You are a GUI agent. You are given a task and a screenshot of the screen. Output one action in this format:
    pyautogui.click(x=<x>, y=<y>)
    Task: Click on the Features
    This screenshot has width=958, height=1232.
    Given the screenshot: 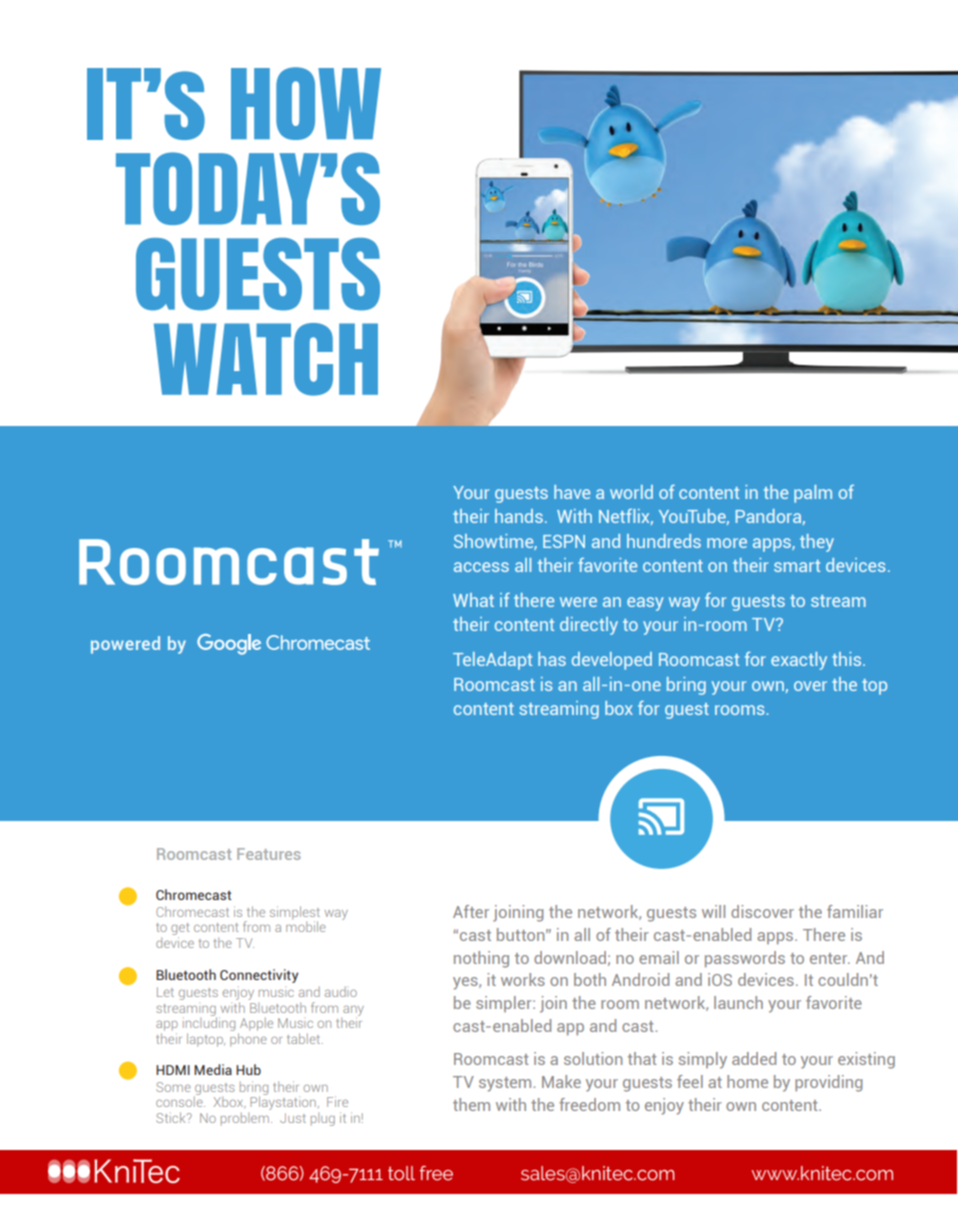 What is the action you would take?
    pyautogui.click(x=269, y=854)
